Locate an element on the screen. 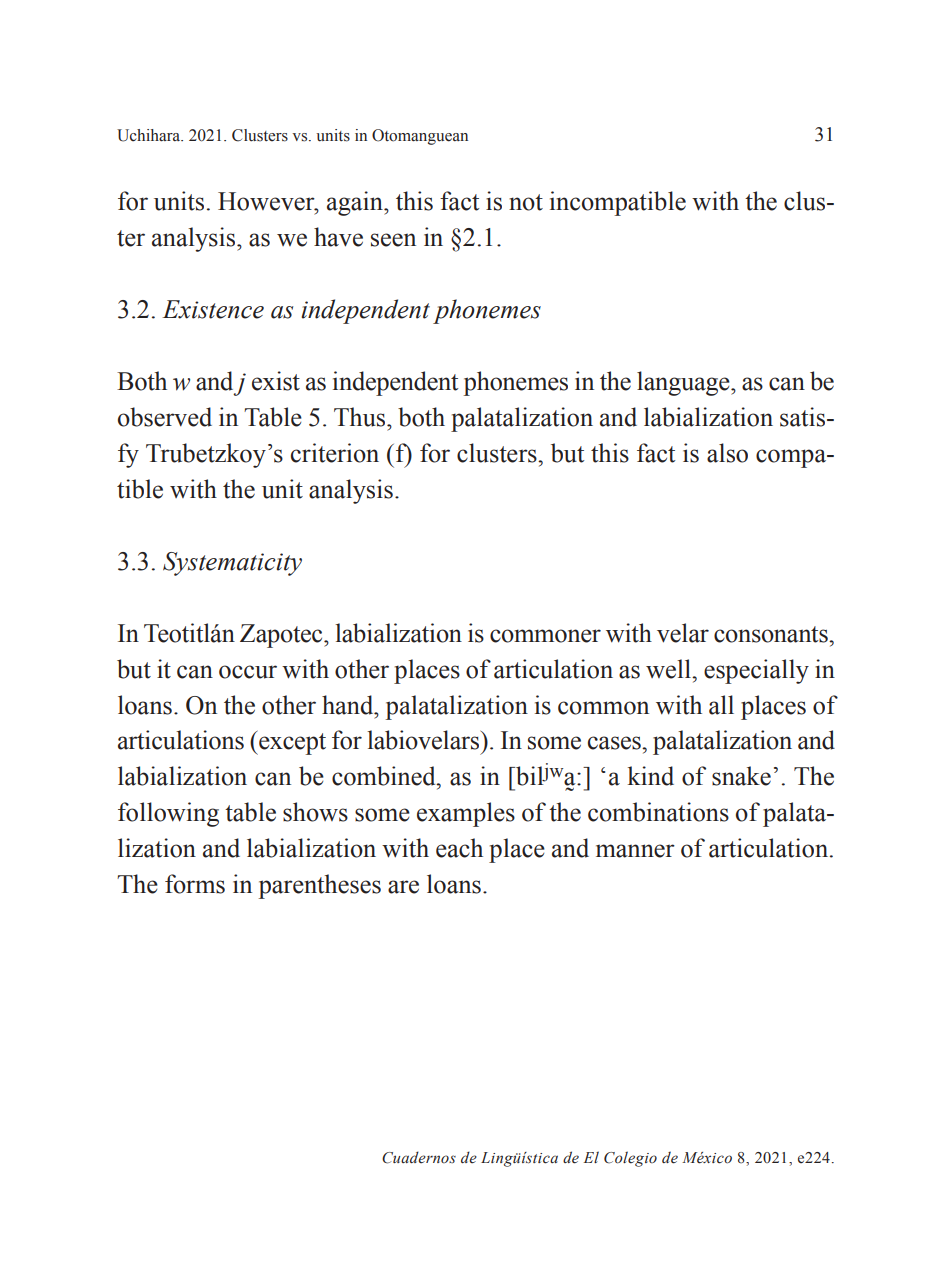  have is located at coordinates (338, 237).
